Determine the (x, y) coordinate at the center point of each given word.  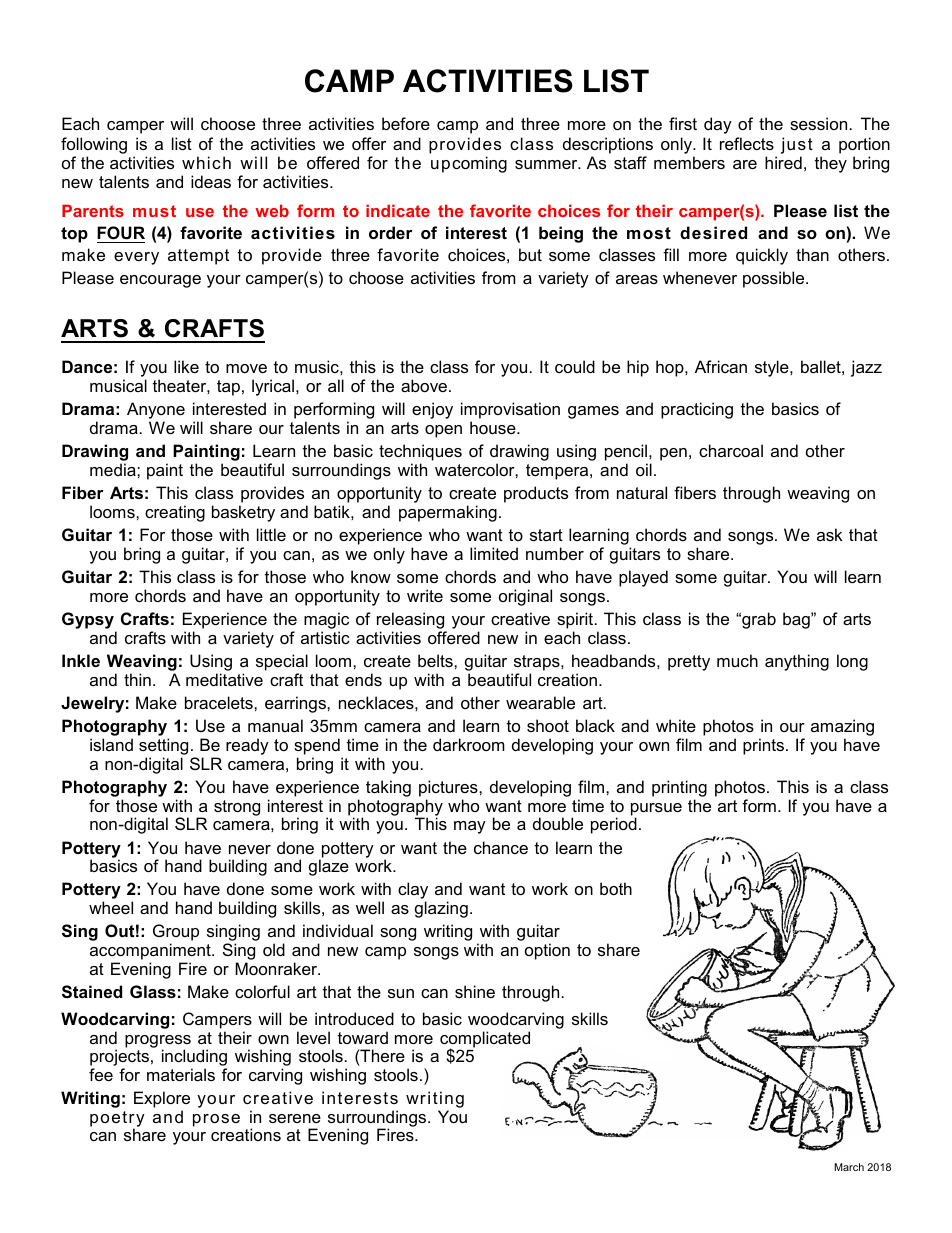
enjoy (432, 410)
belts (436, 660)
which (206, 162)
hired (783, 162)
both (616, 888)
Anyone (156, 412)
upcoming (469, 164)
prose (216, 1120)
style (773, 368)
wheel (111, 907)
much (737, 660)
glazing (441, 909)
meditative (224, 679)
